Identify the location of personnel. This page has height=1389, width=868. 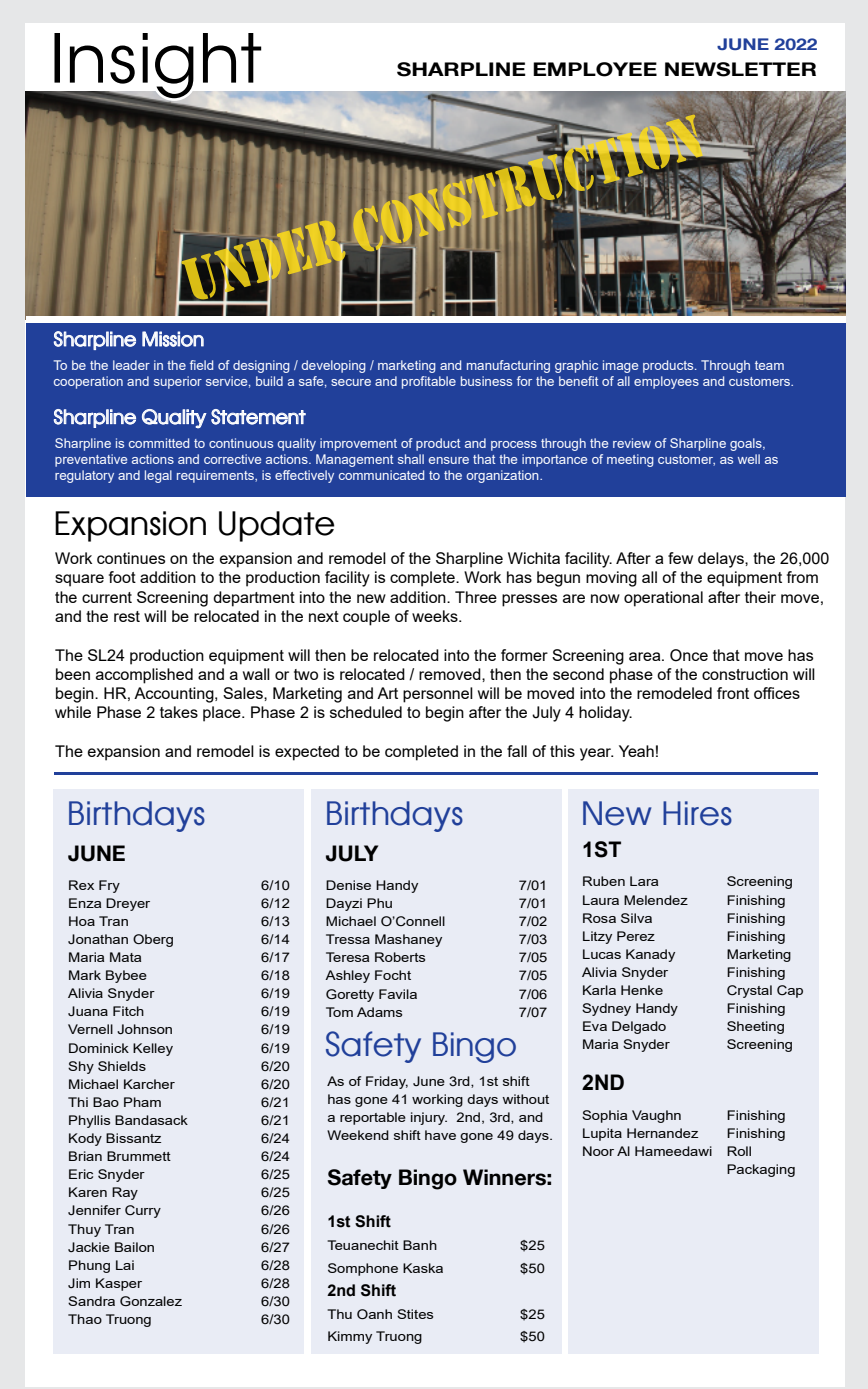
(438, 695).
